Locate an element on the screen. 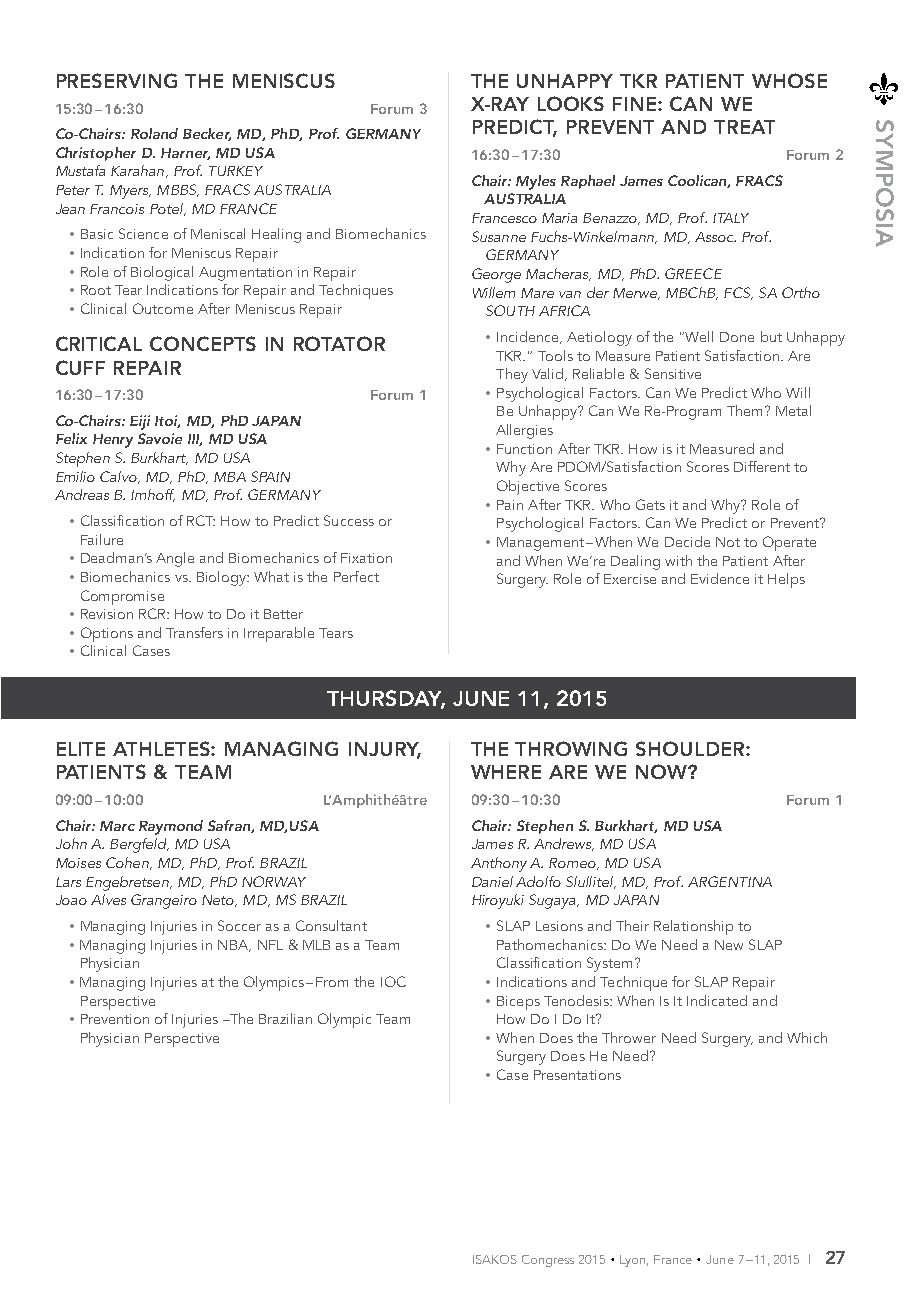 The image size is (924, 1308). From is located at coordinates (332, 982).
